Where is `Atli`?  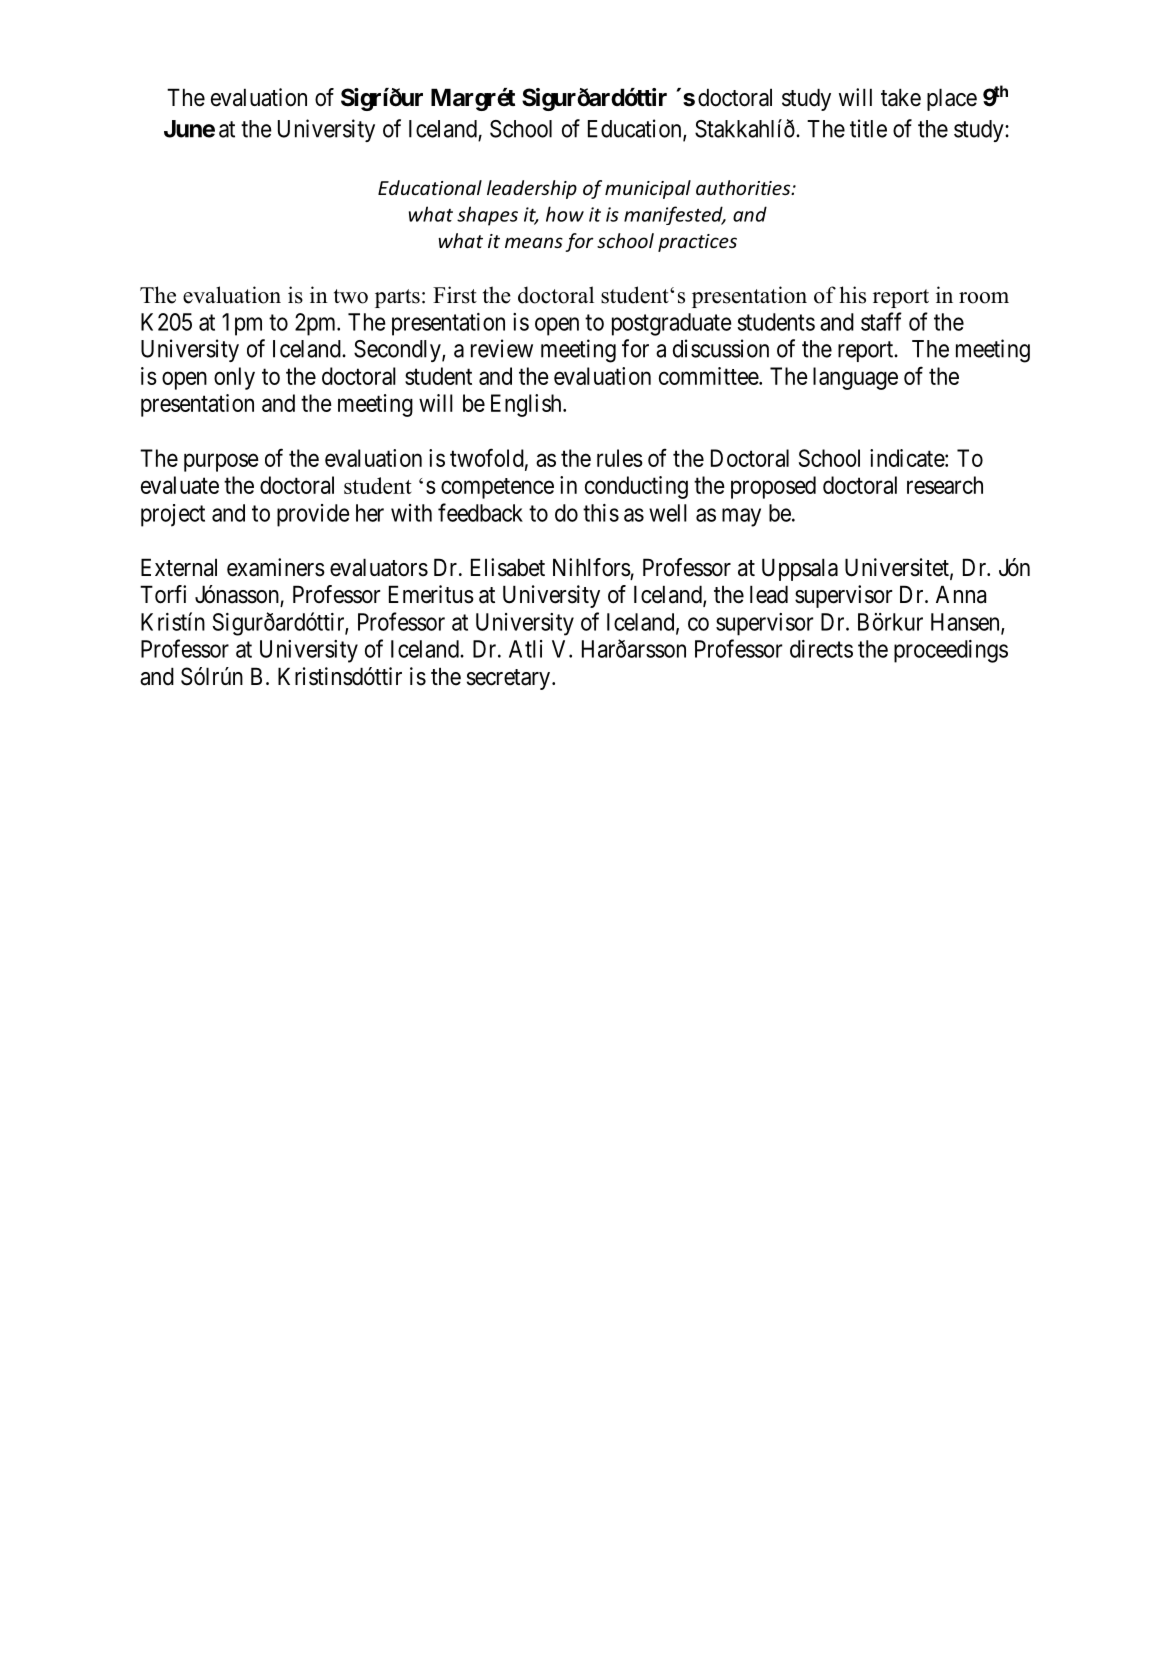
Atli is located at coordinates (525, 649).
